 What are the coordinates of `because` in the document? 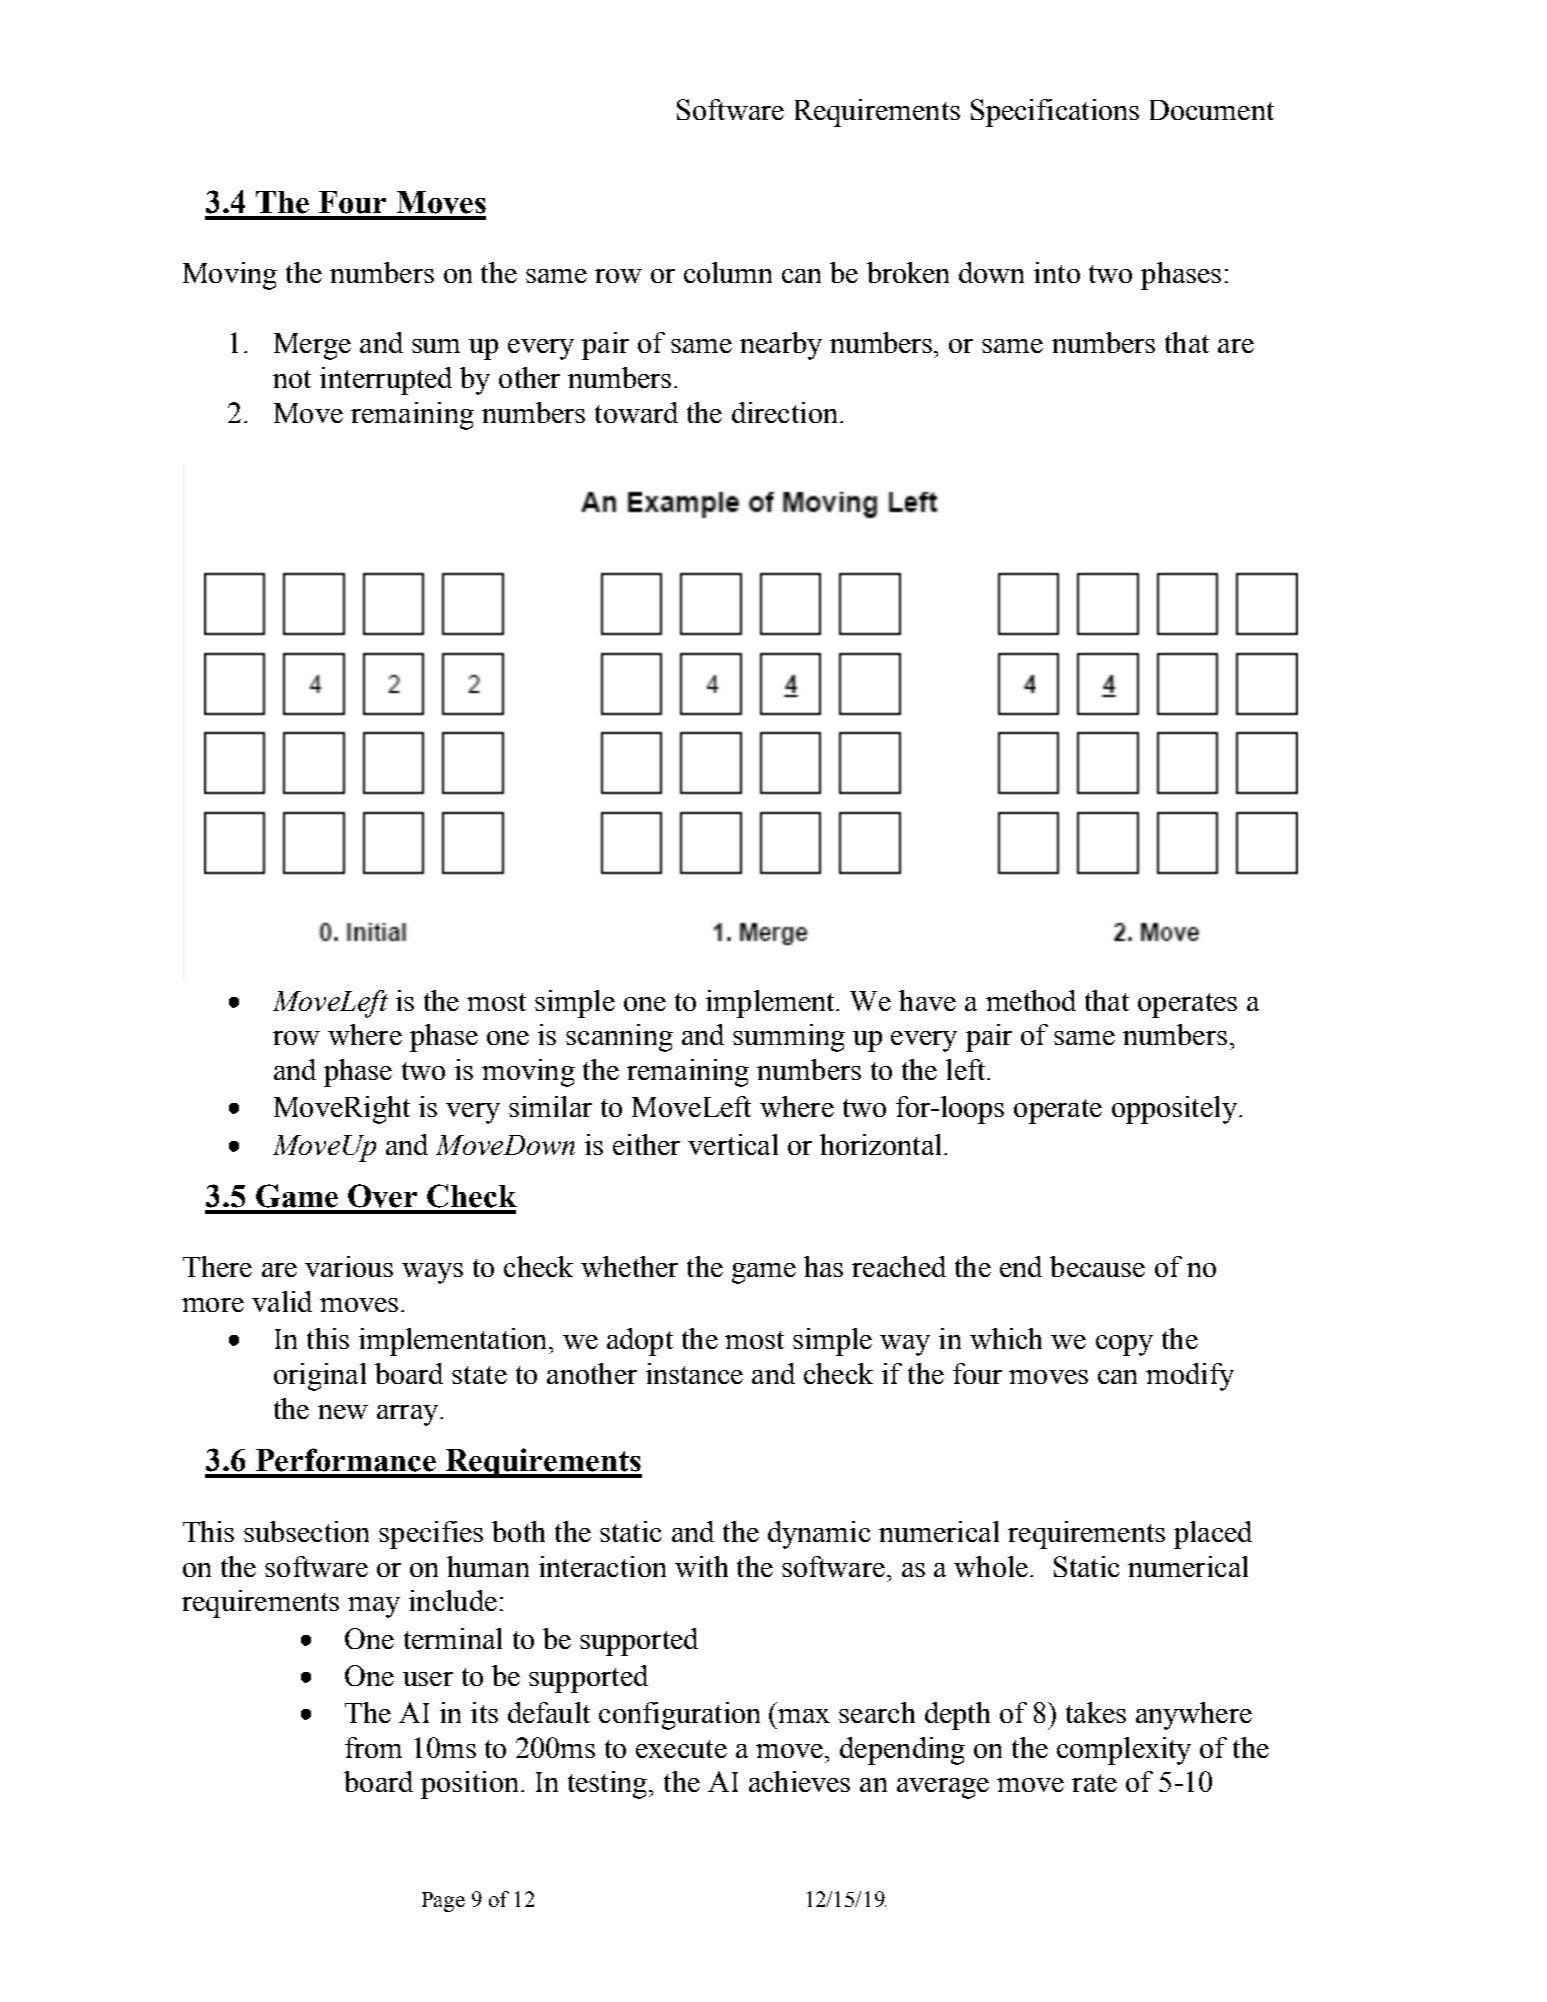 It's located at (1097, 1266).
